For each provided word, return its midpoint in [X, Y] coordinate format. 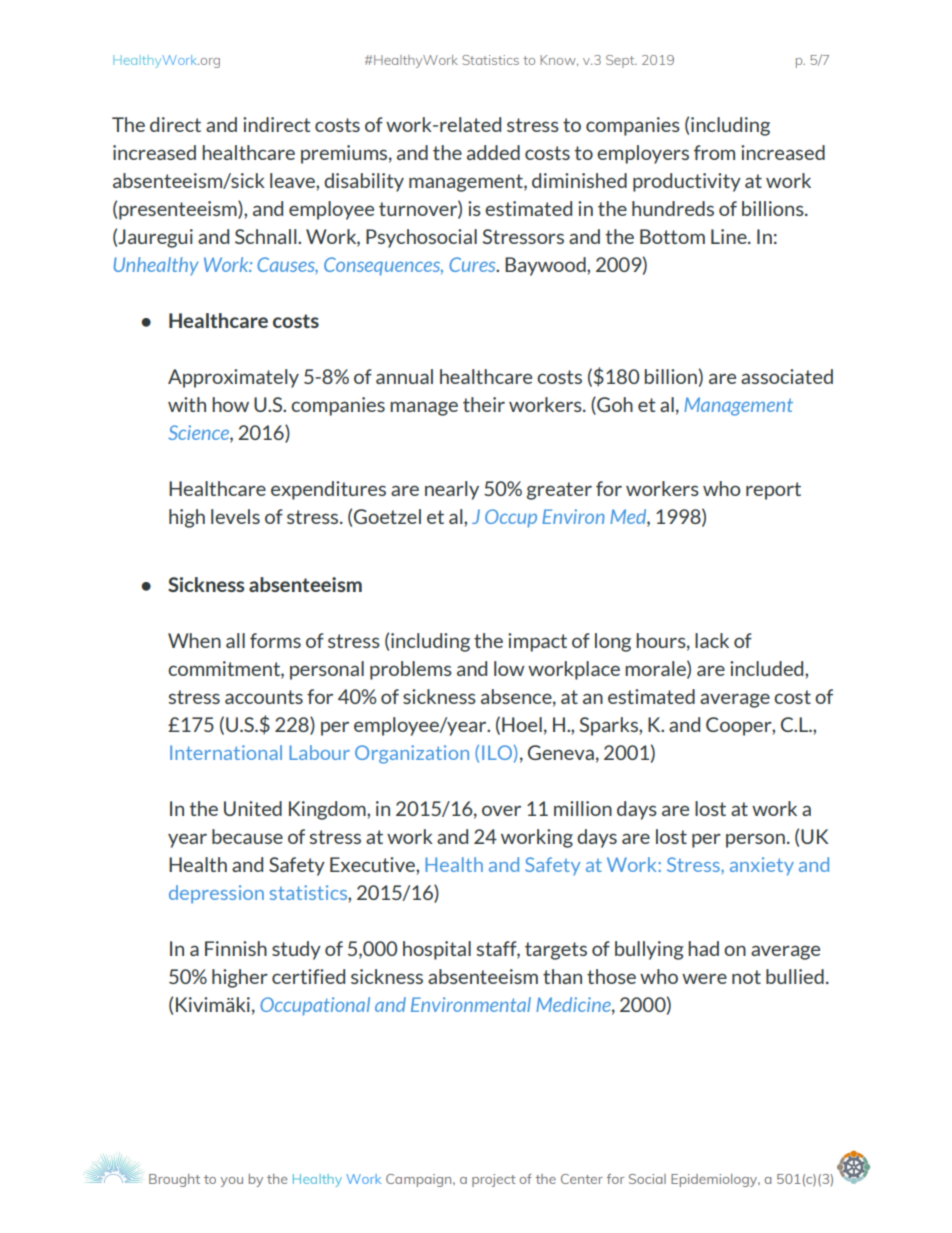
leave [293, 180]
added [493, 152]
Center [582, 1179]
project [493, 1180]
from [714, 152]
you [231, 1182]
